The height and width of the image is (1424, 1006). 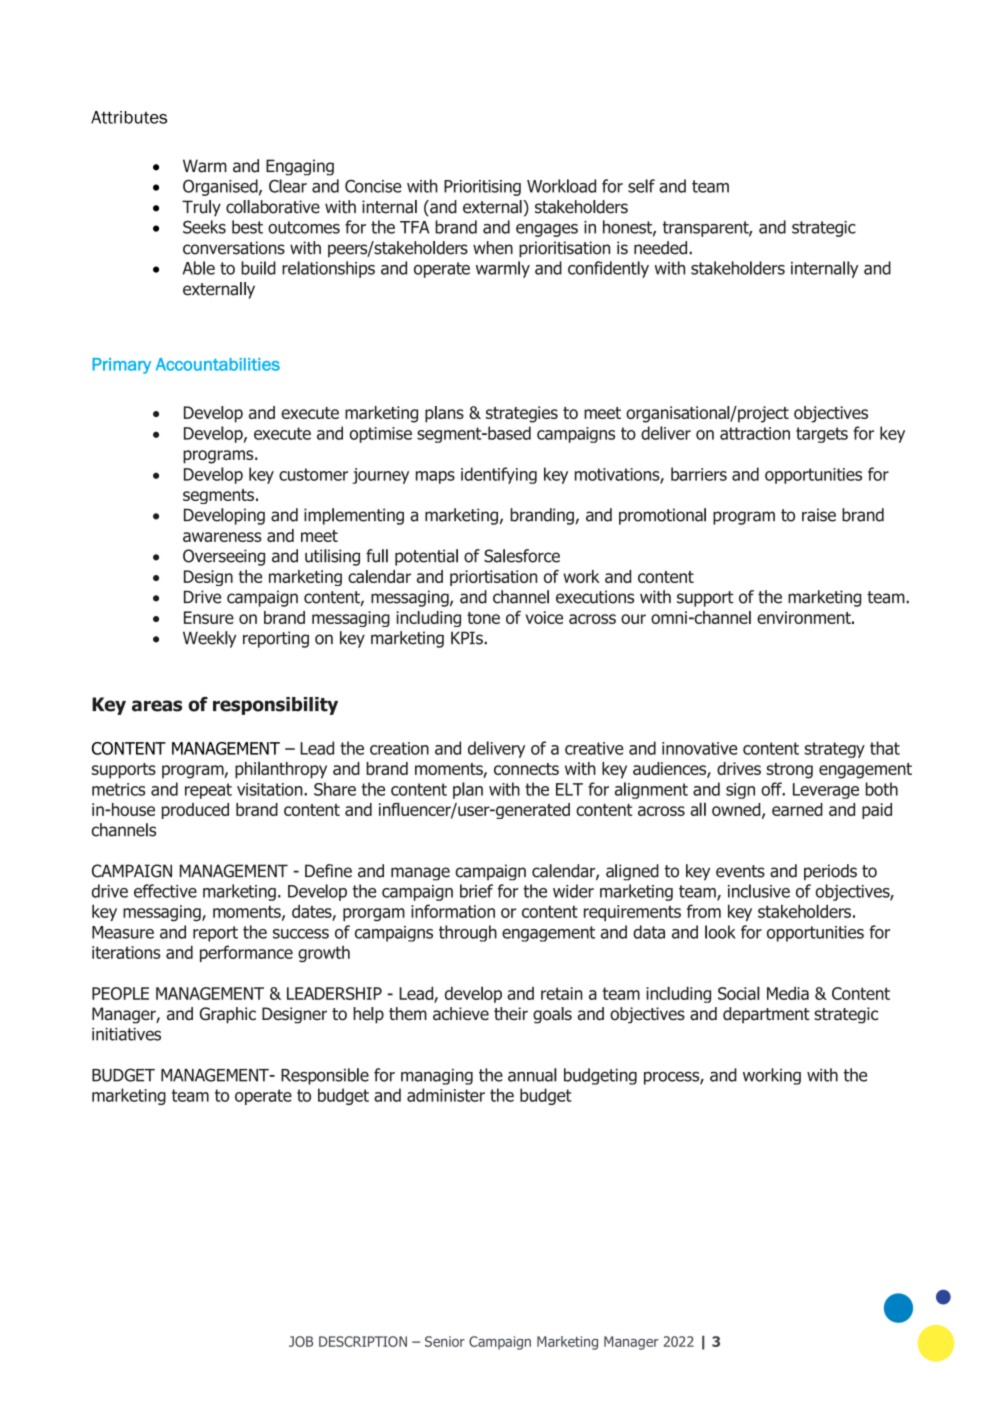 What do you see at coordinates (157, 706) in the image?
I see `areas` at bounding box center [157, 706].
